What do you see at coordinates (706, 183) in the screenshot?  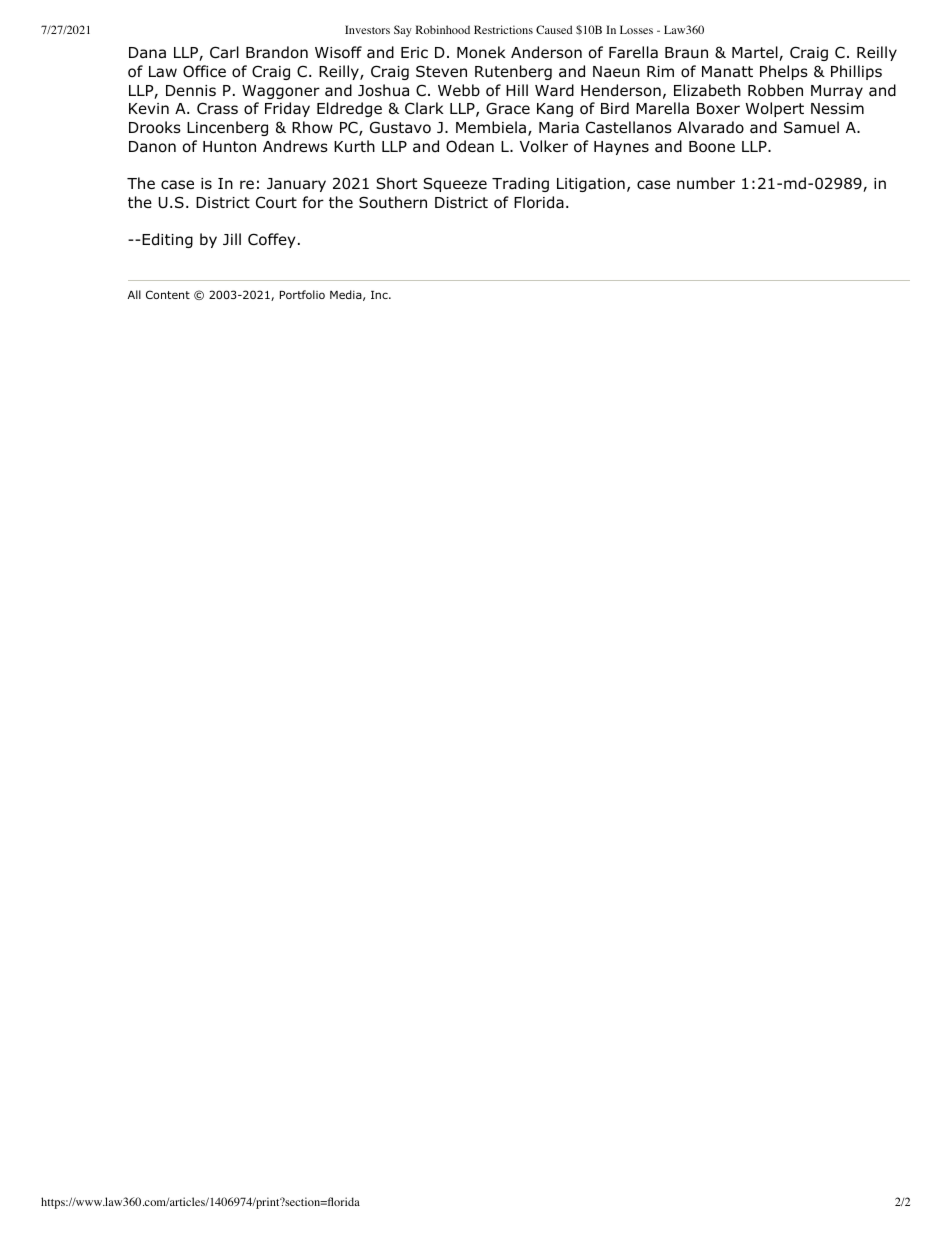 I see `number` at bounding box center [706, 183].
